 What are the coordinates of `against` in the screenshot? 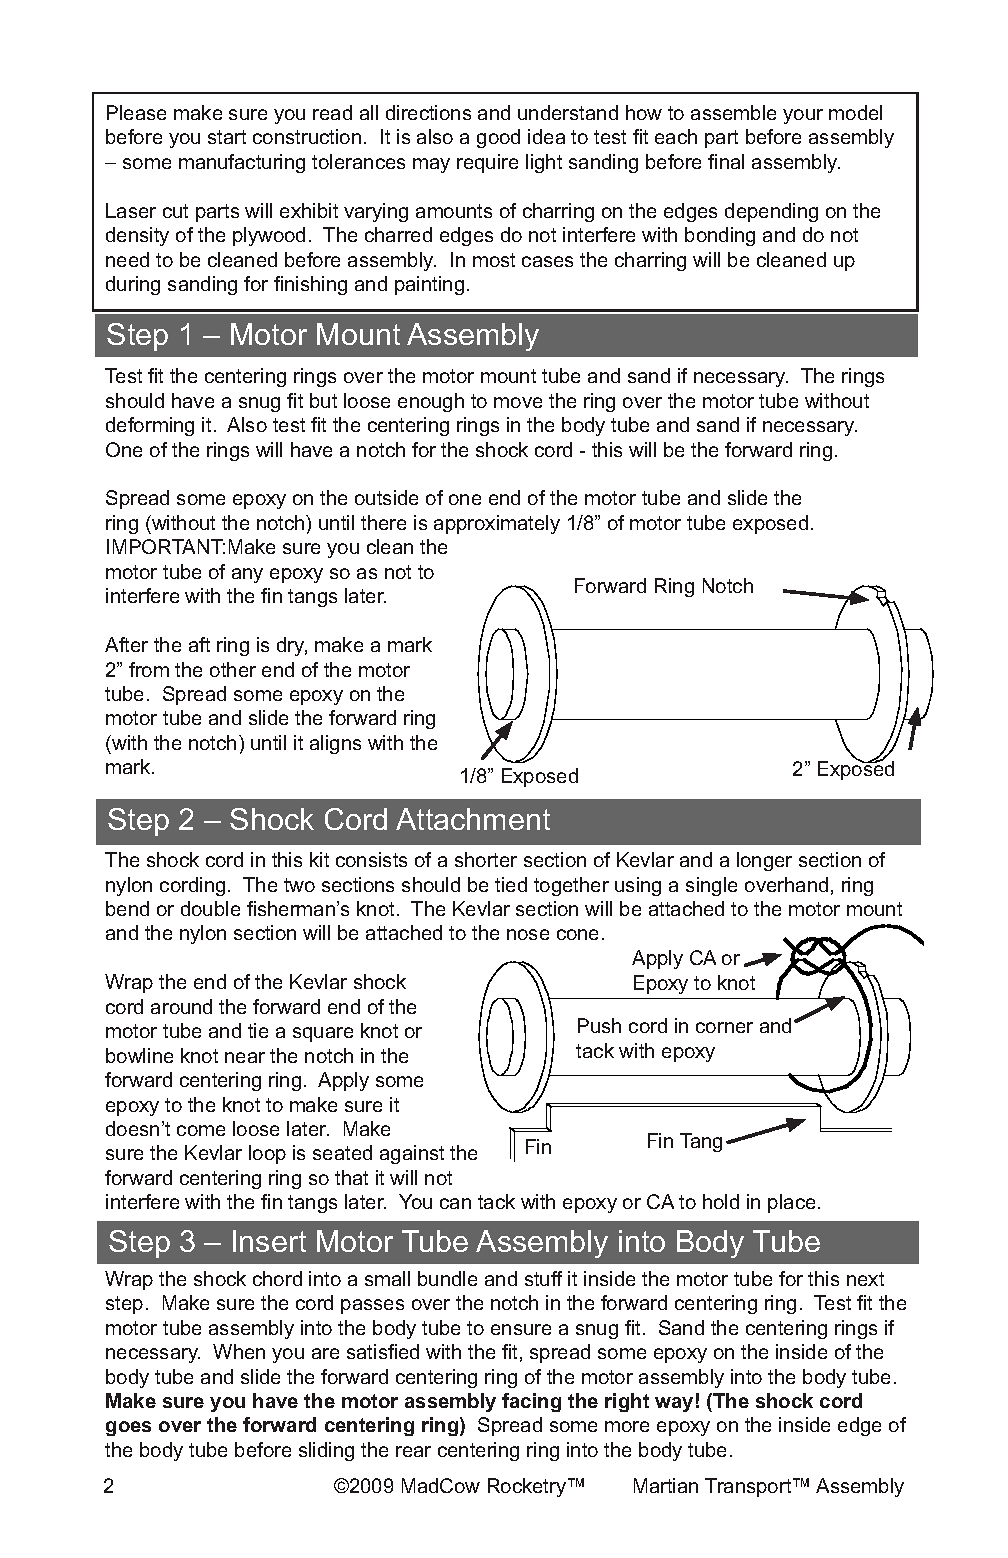 It's located at (412, 1154).
